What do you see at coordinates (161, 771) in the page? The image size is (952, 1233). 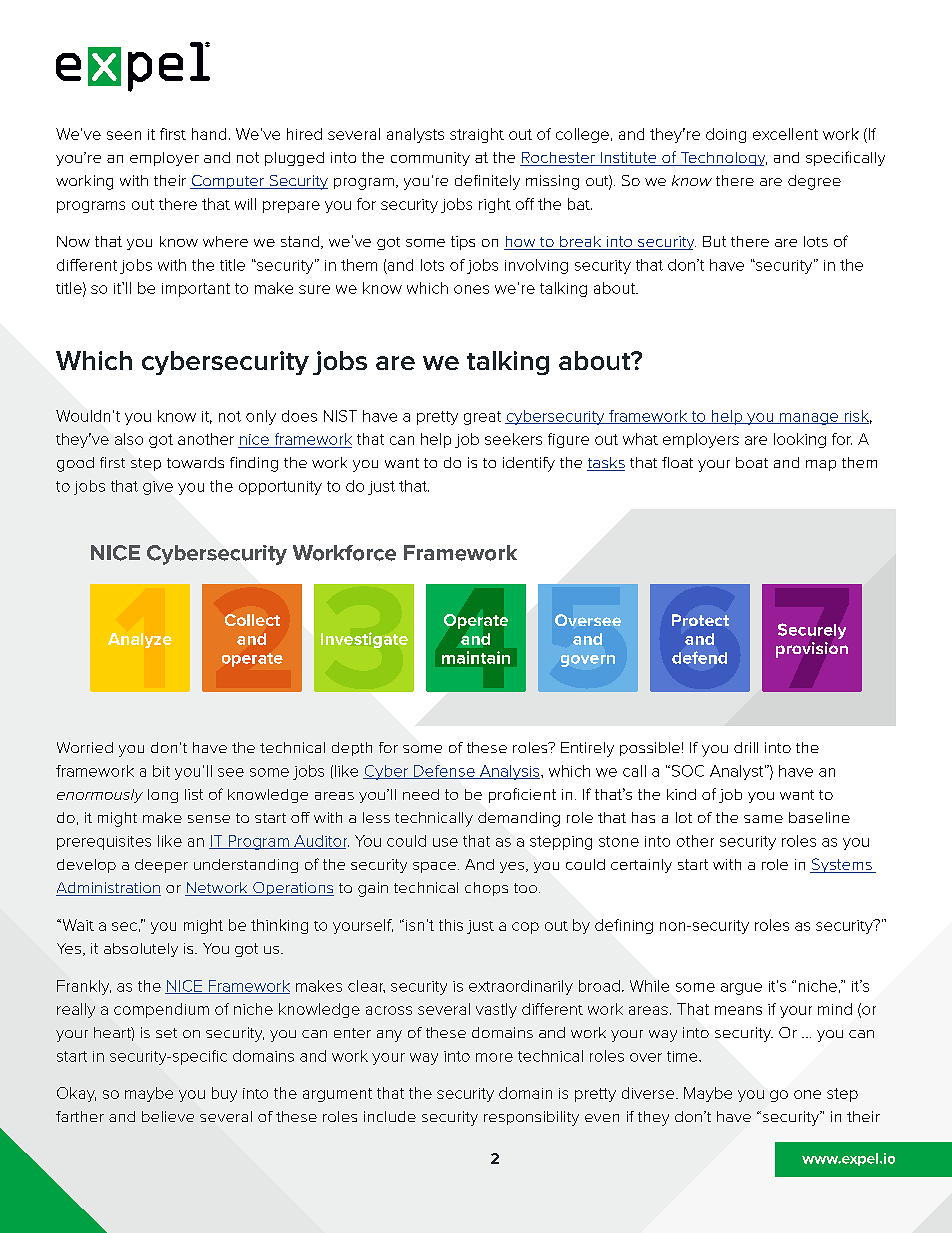 I see `bit` at bounding box center [161, 771].
